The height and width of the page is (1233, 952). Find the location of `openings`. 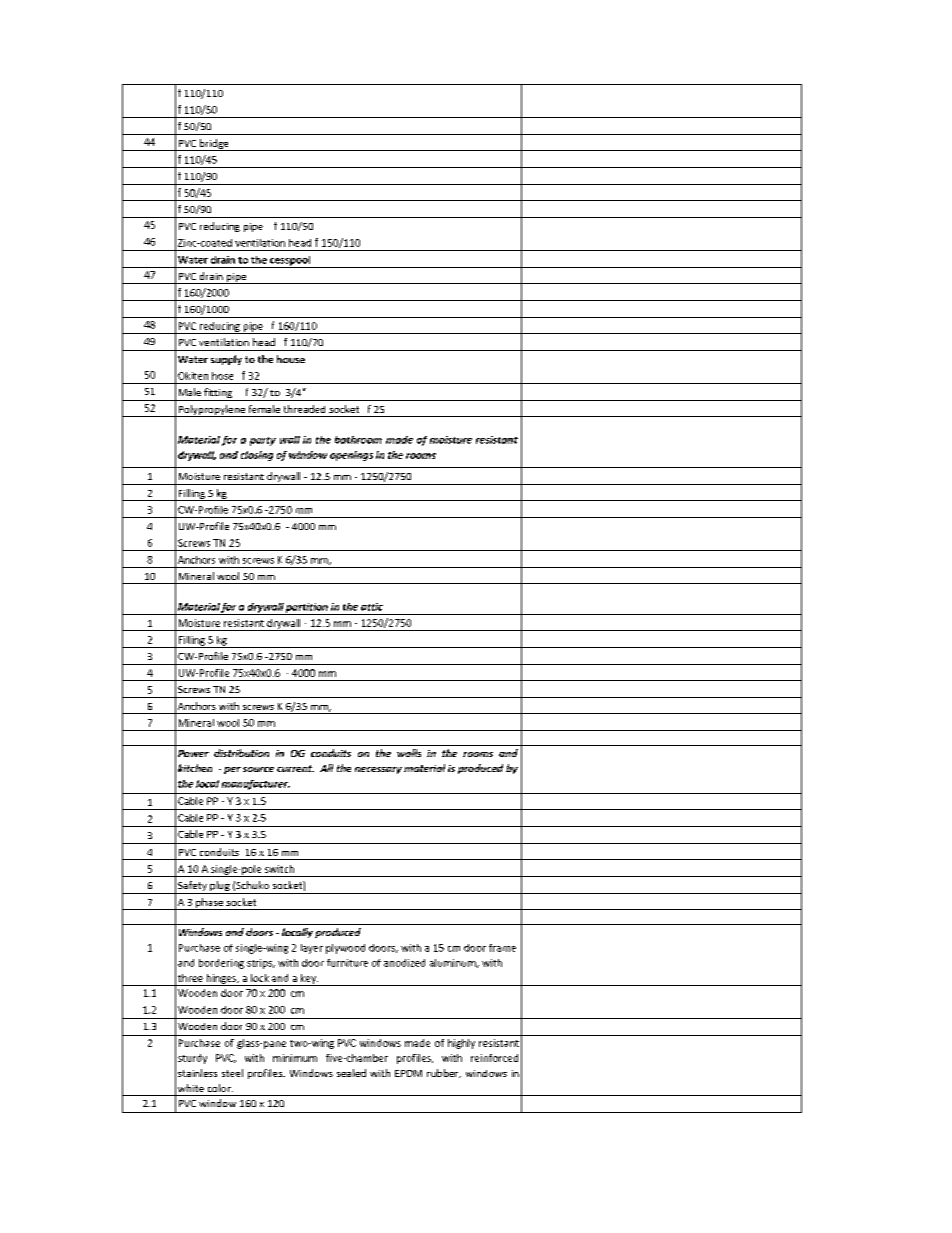

openings is located at coordinates (351, 456).
